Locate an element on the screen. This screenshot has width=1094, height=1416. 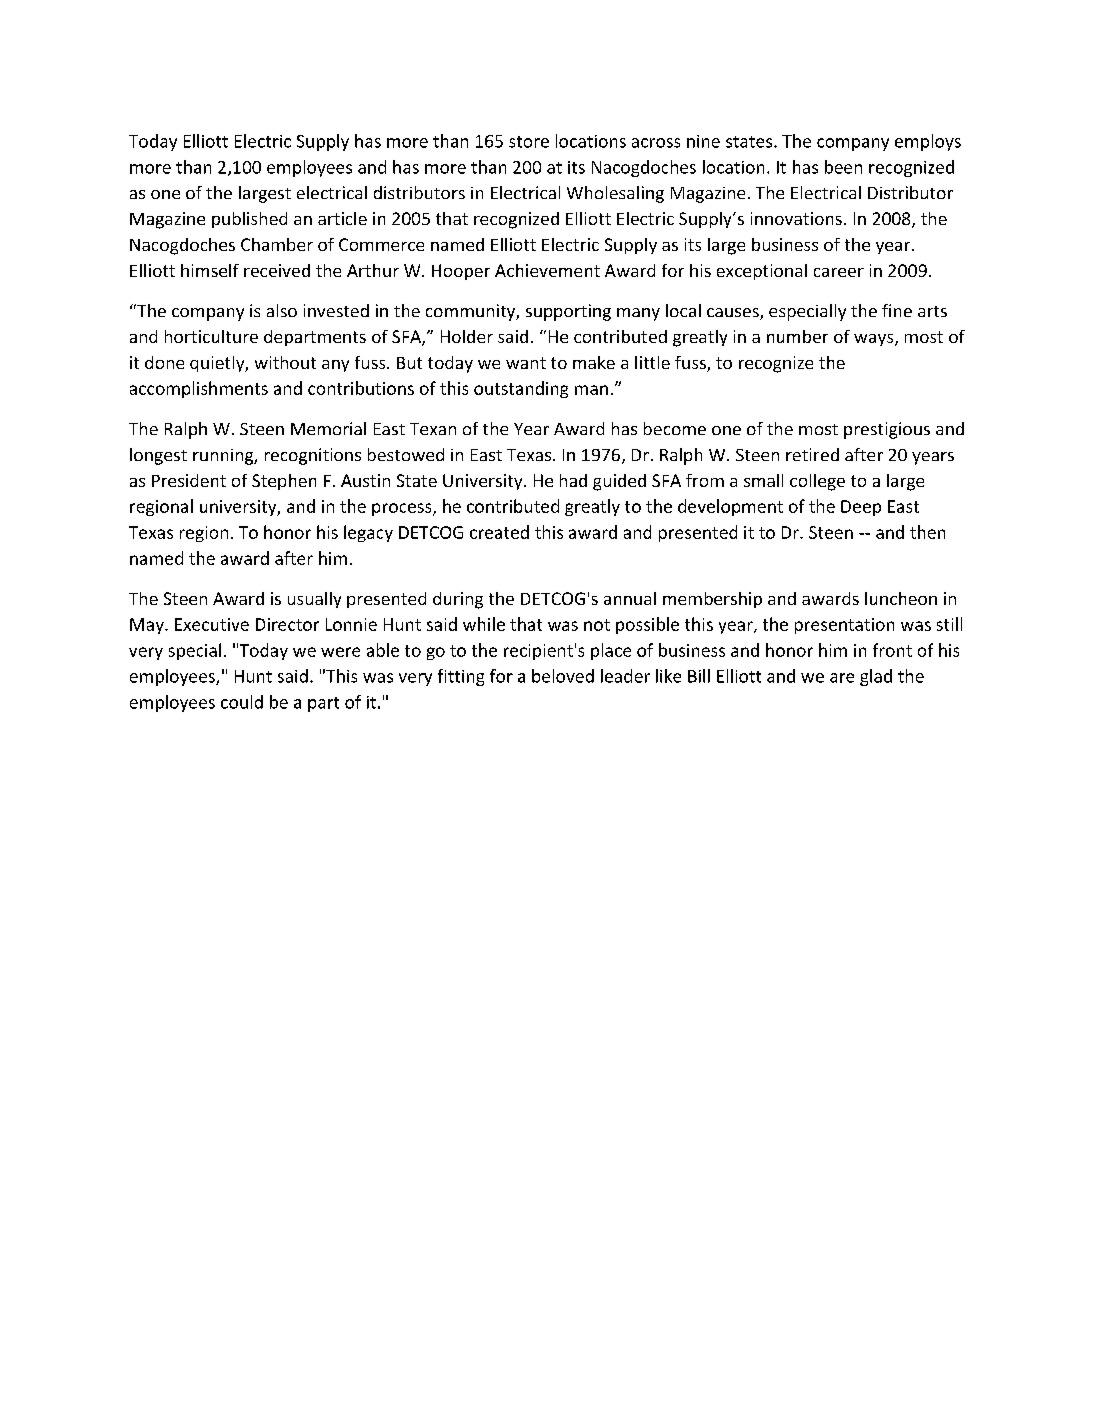
Memorial is located at coordinates (328, 428).
